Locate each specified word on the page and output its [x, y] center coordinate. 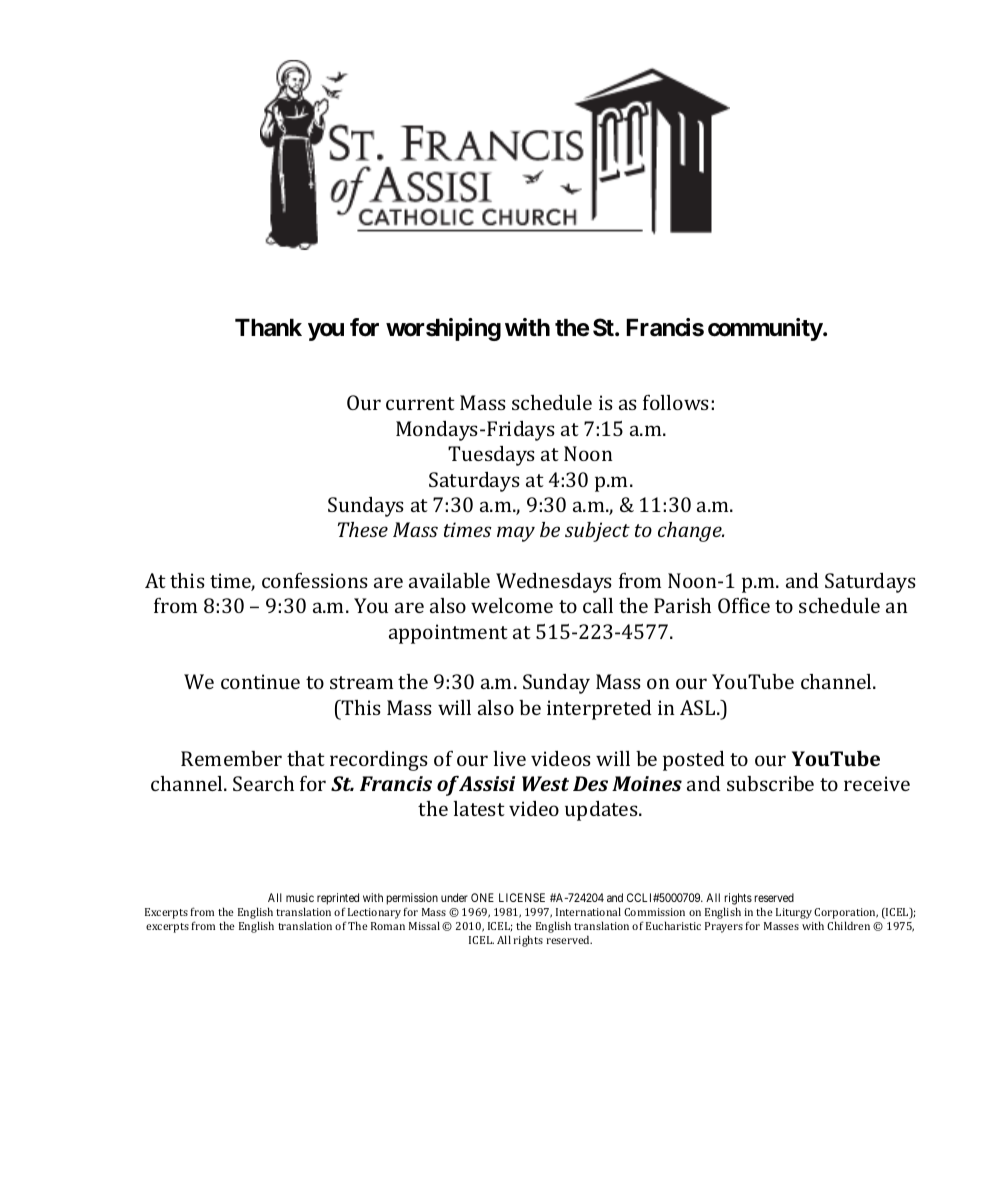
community [765, 329]
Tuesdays [491, 456]
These [363, 529]
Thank [268, 328]
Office [744, 605]
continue [260, 681]
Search [263, 783]
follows [677, 402]
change [691, 532]
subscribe [770, 783]
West [545, 783]
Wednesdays [554, 583]
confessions [315, 580]
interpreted [599, 710]
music [300, 897]
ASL [699, 707]
